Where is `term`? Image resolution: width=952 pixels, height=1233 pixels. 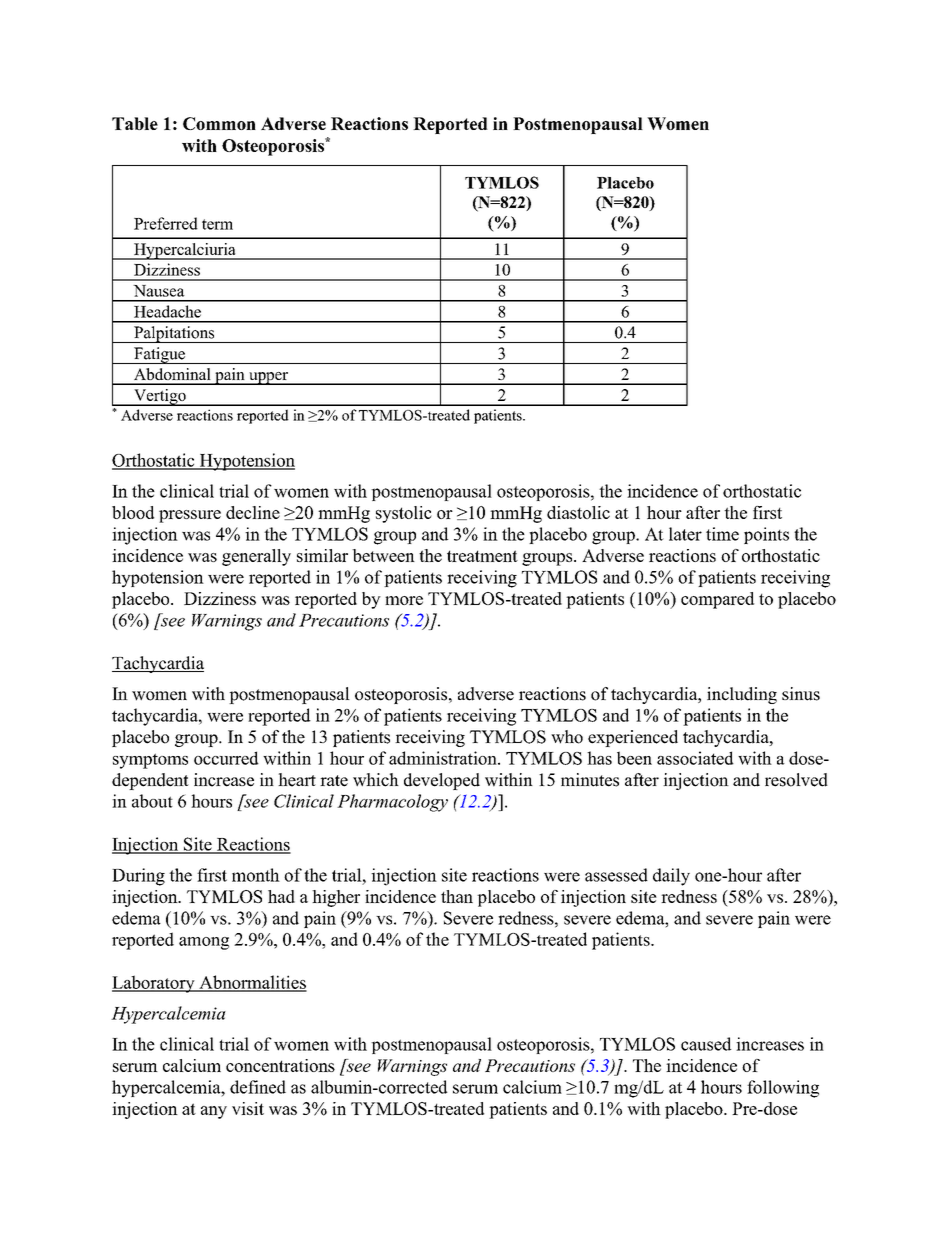
term is located at coordinates (217, 224).
